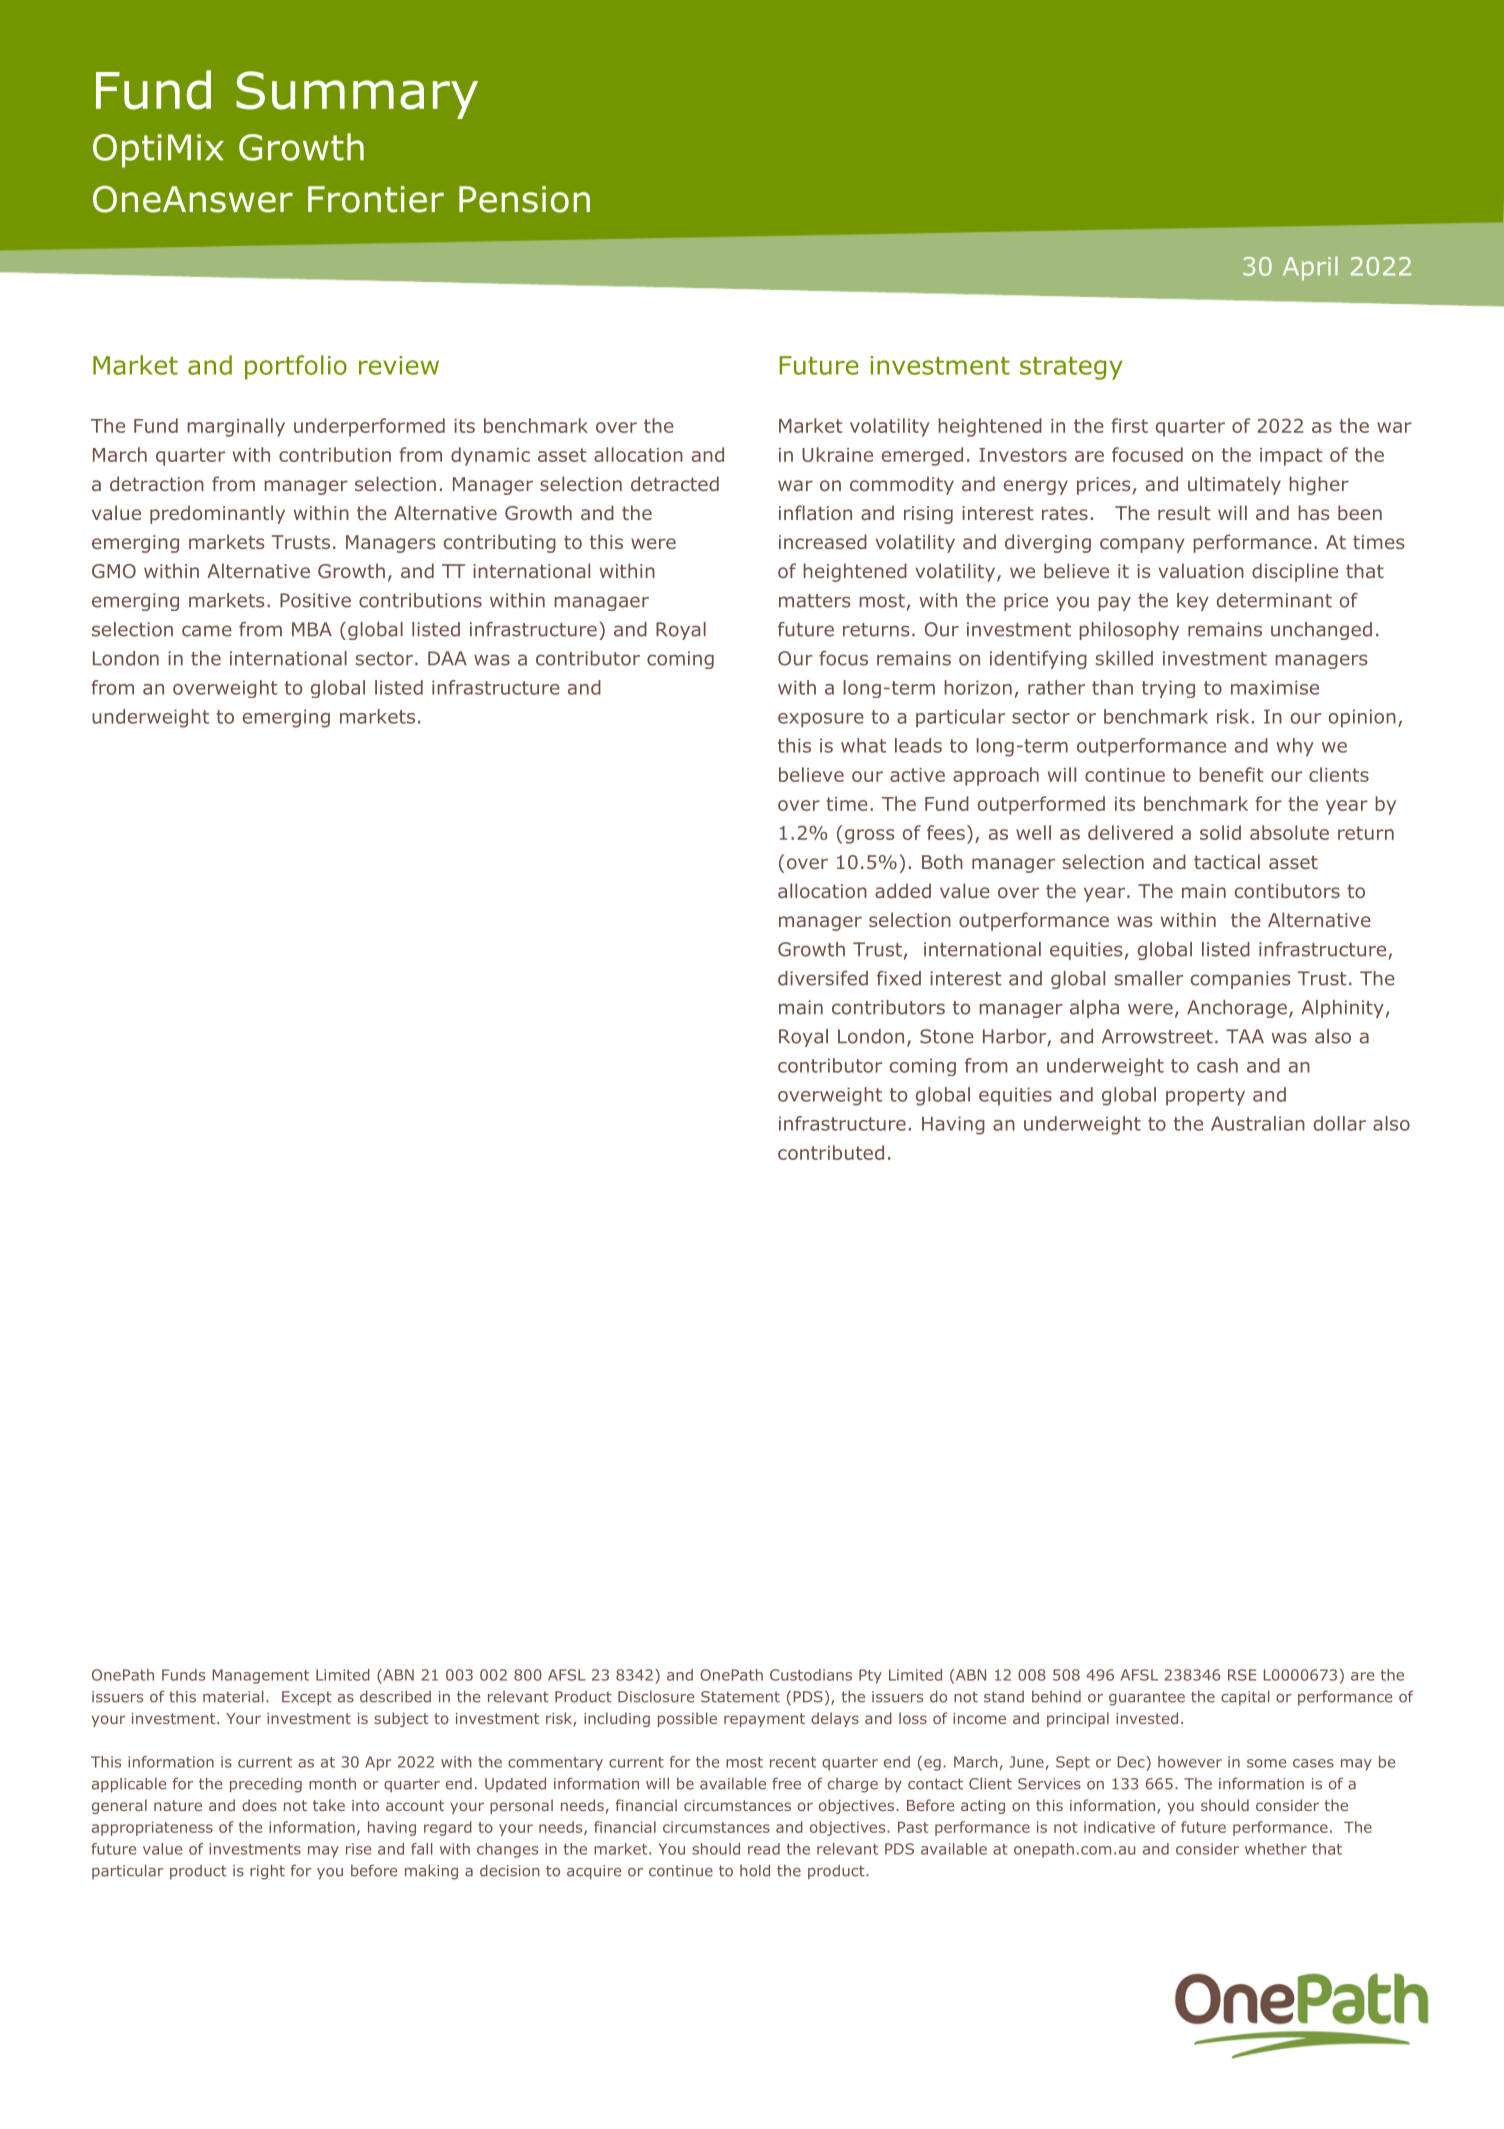 The height and width of the screenshot is (2129, 1504). What do you see at coordinates (1258, 1123) in the screenshot?
I see `Australian` at bounding box center [1258, 1123].
